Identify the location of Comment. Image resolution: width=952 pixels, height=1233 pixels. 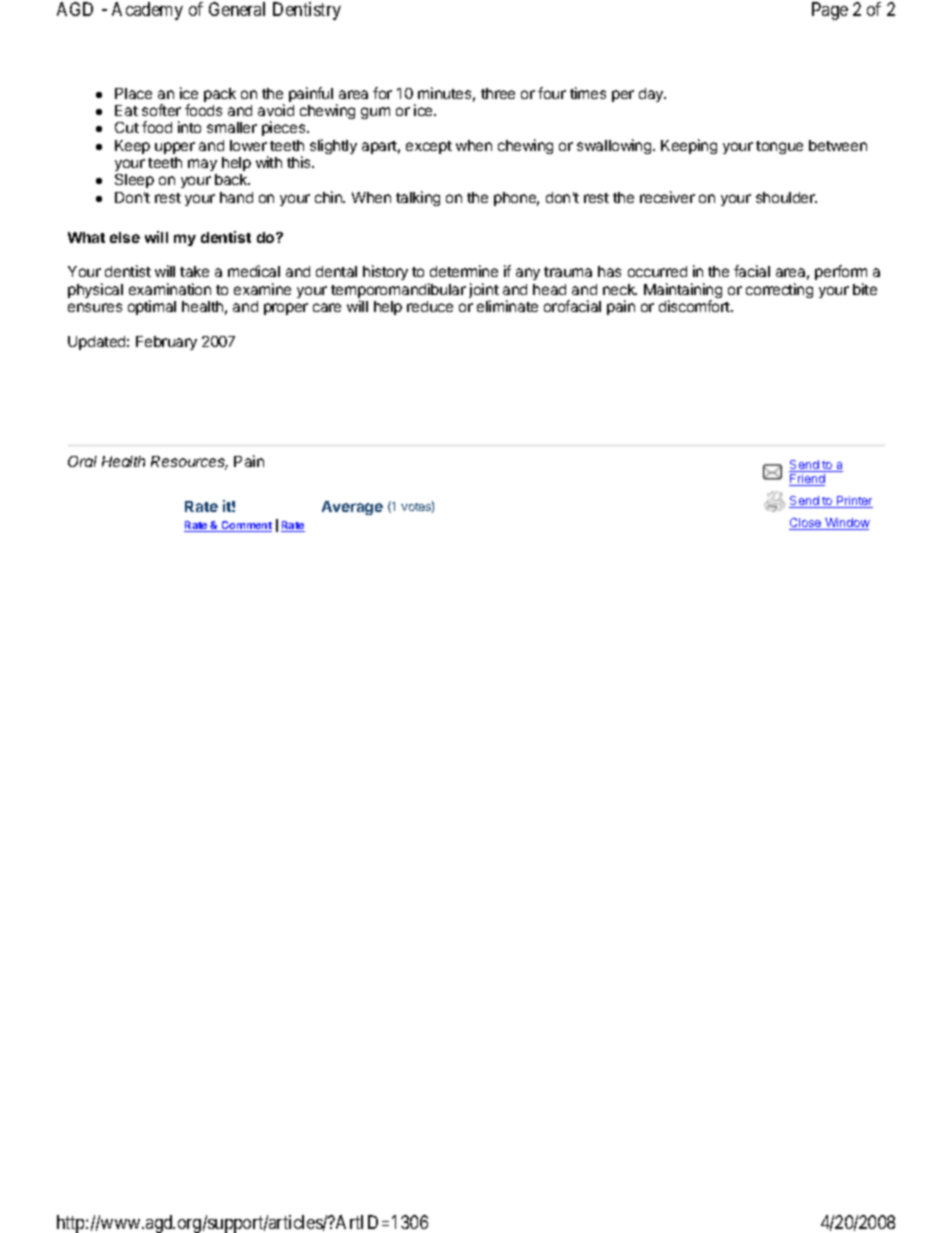
(246, 526).
